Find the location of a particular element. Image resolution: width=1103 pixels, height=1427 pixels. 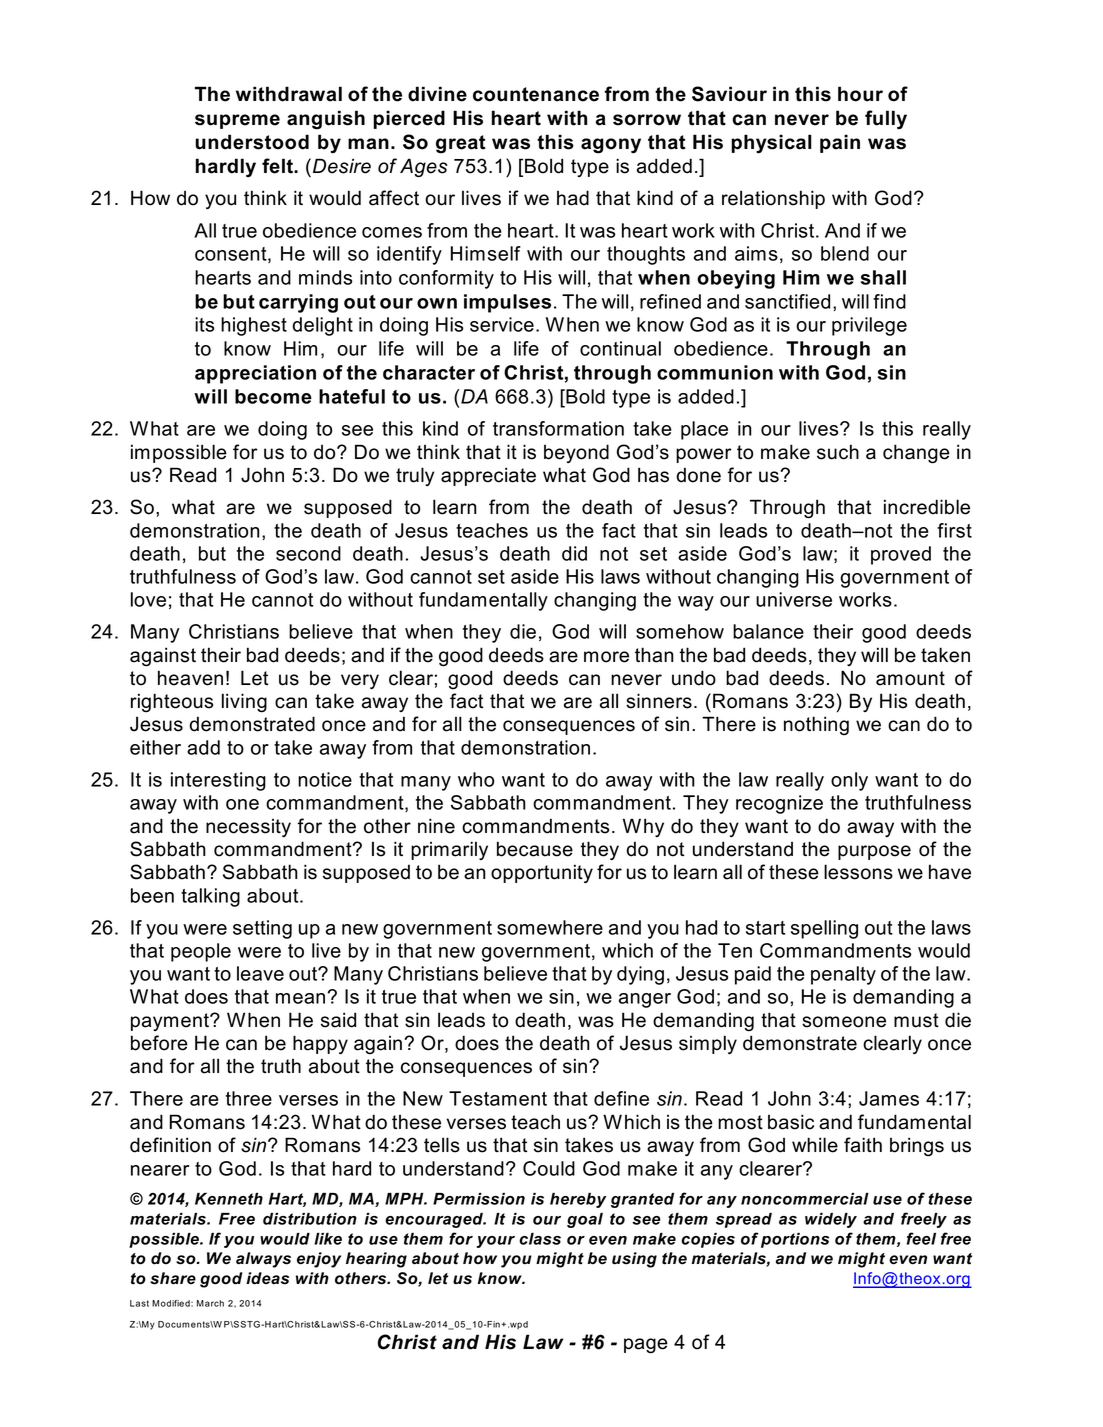

countenance is located at coordinates (536, 94).
